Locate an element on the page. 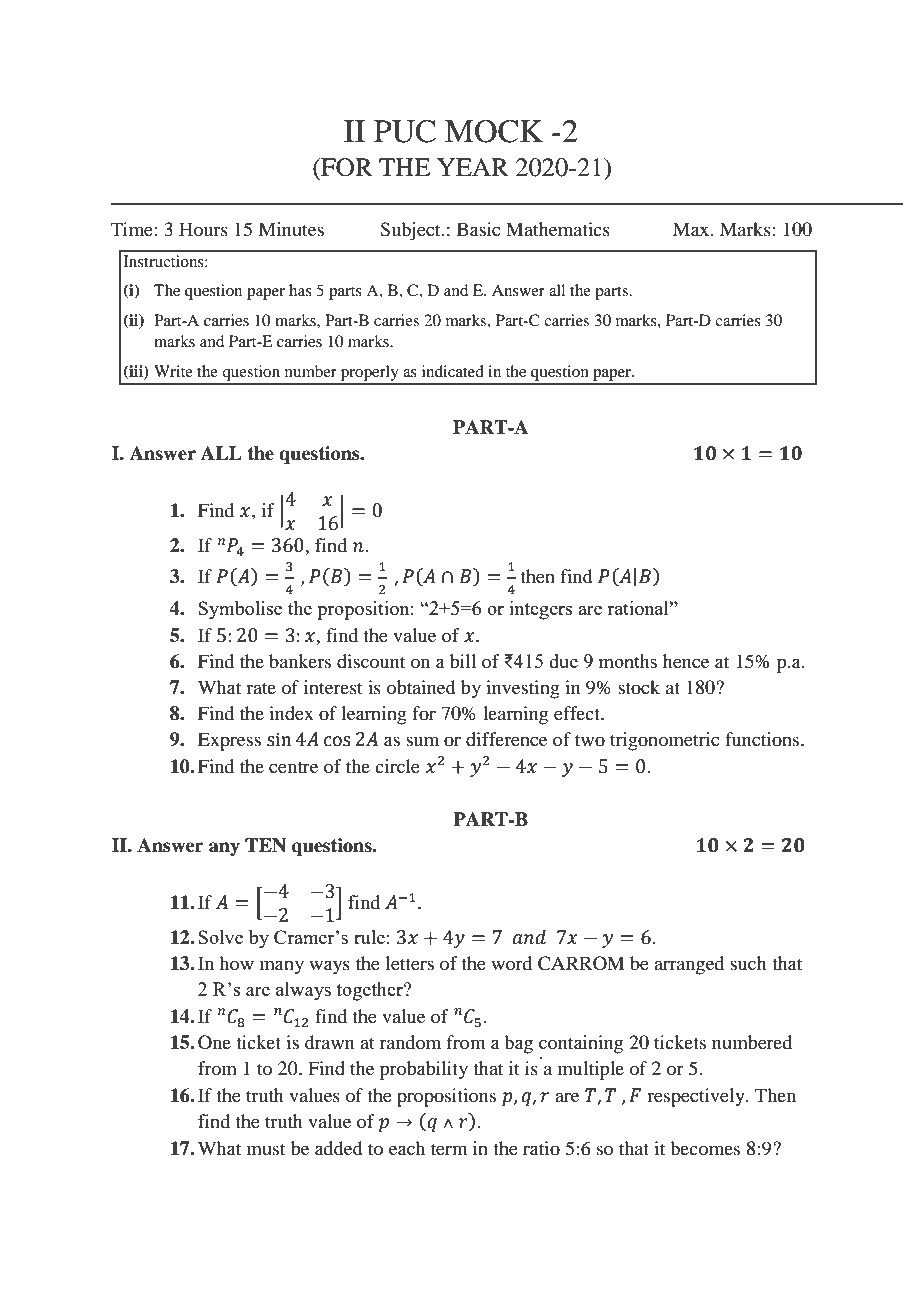 This page has width=924, height=1308. respectively is located at coordinates (697, 1097).
